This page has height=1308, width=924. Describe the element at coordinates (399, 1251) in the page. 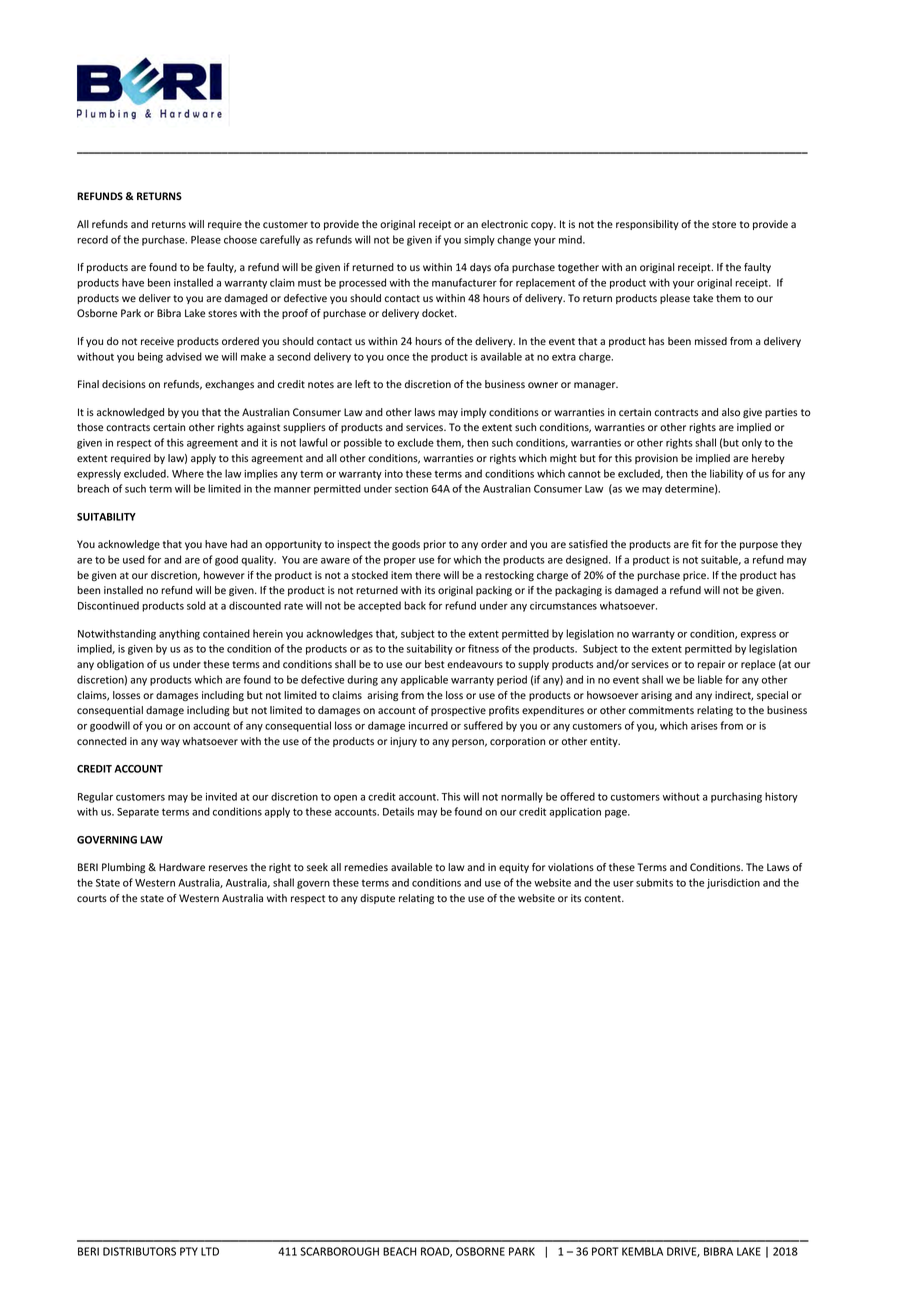

I see `BEACH` at that location.
